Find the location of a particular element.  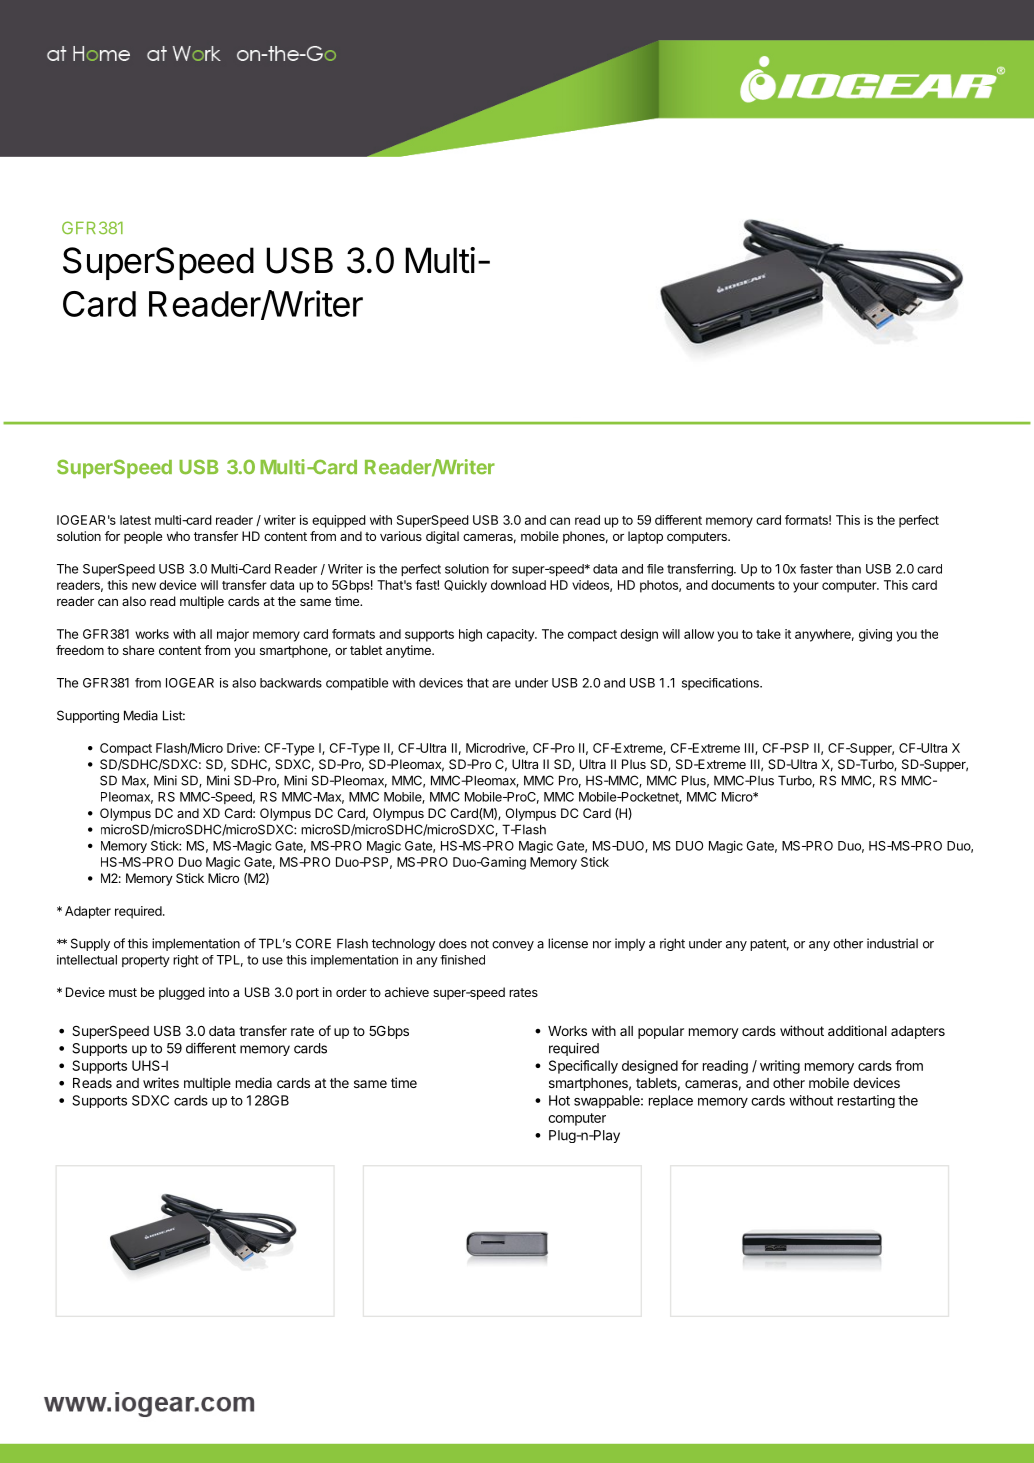

digital is located at coordinates (442, 537).
